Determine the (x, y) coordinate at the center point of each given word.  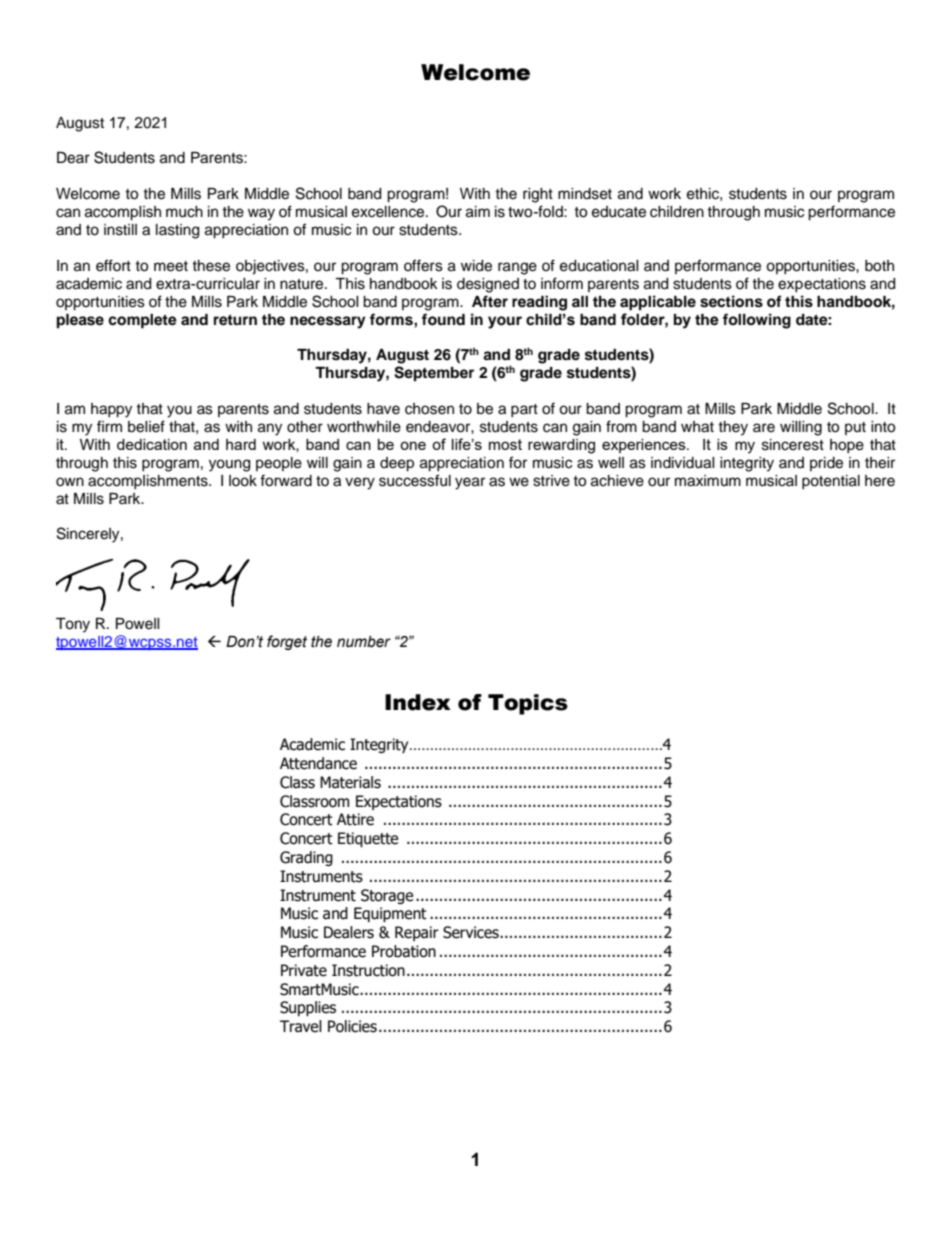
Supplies (308, 1008)
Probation (404, 951)
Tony (73, 625)
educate (619, 212)
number (364, 642)
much (184, 212)
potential (831, 482)
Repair (417, 933)
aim (478, 212)
